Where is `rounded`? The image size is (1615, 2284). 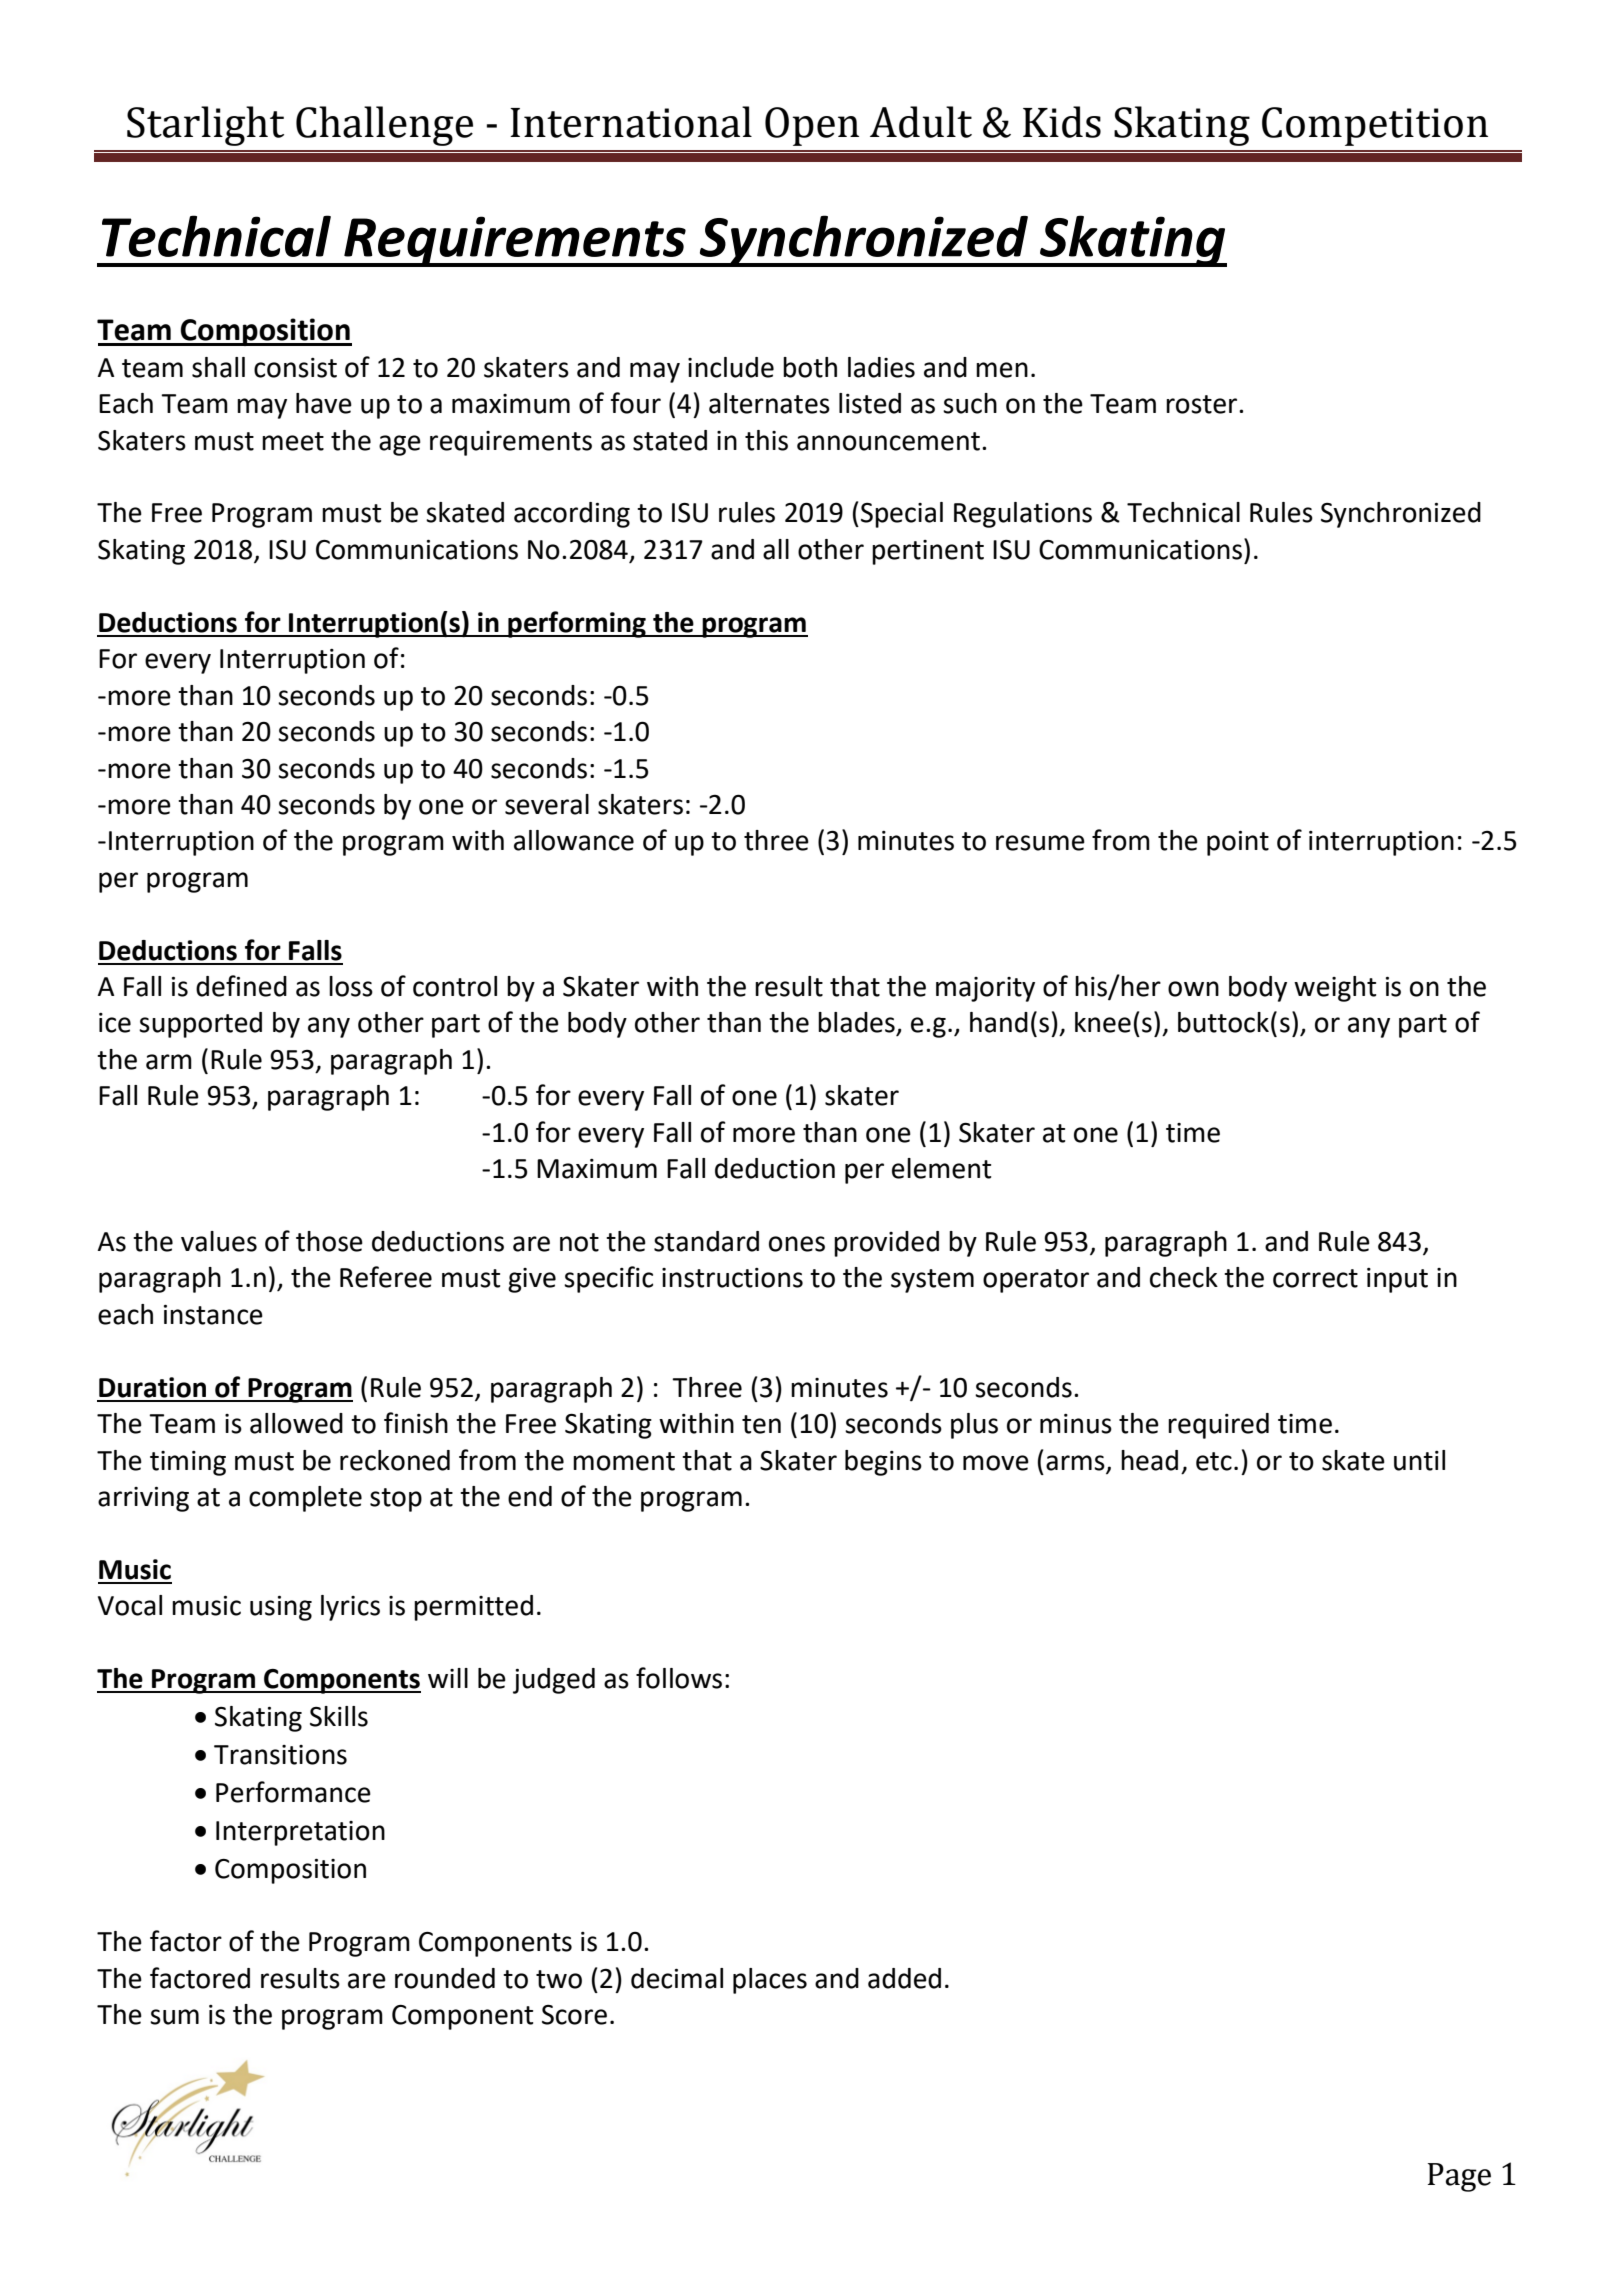 rounded is located at coordinates (445, 1978).
